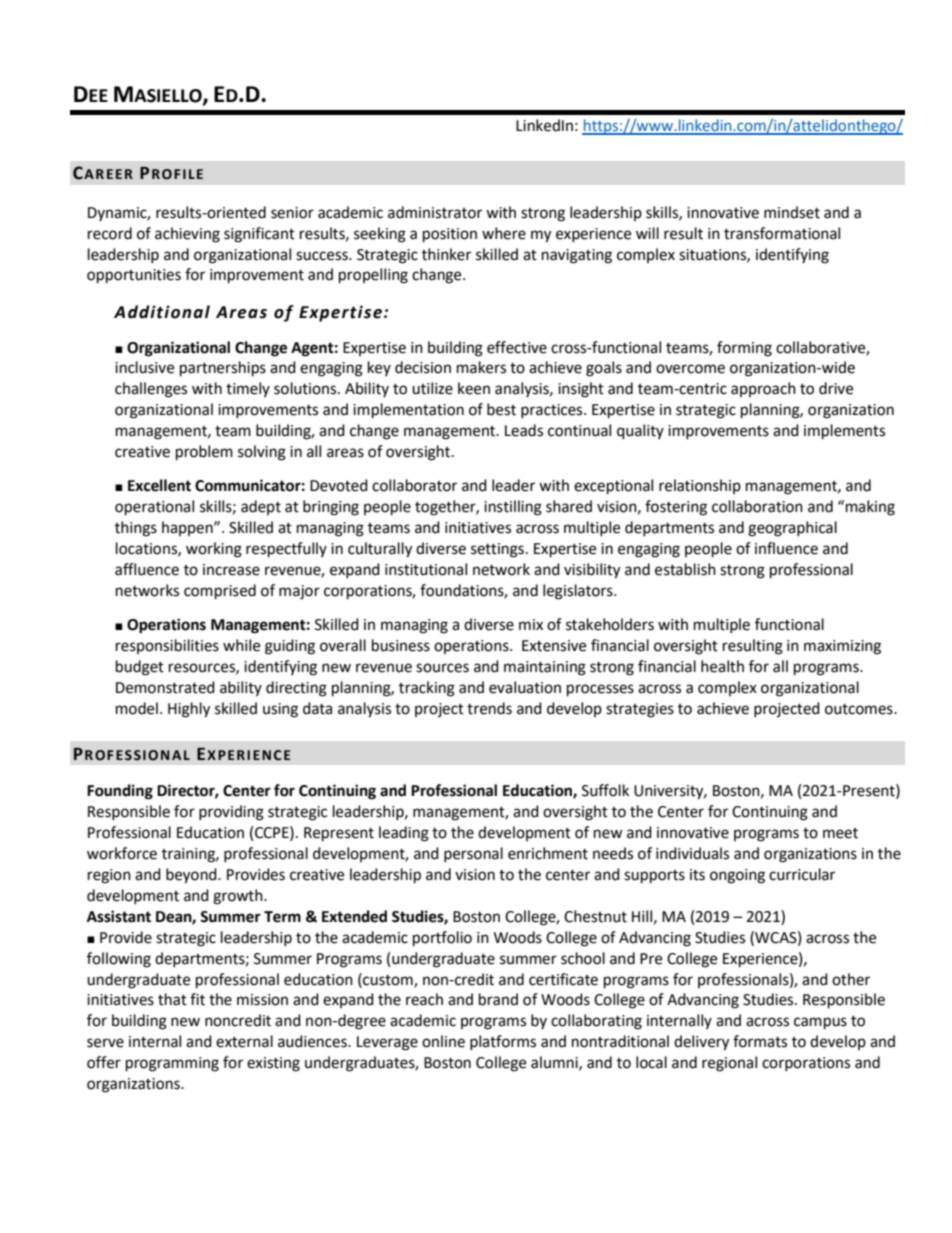 Image resolution: width=952 pixels, height=1233 pixels. Describe the element at coordinates (757, 506) in the document. I see `collaboration` at that location.
